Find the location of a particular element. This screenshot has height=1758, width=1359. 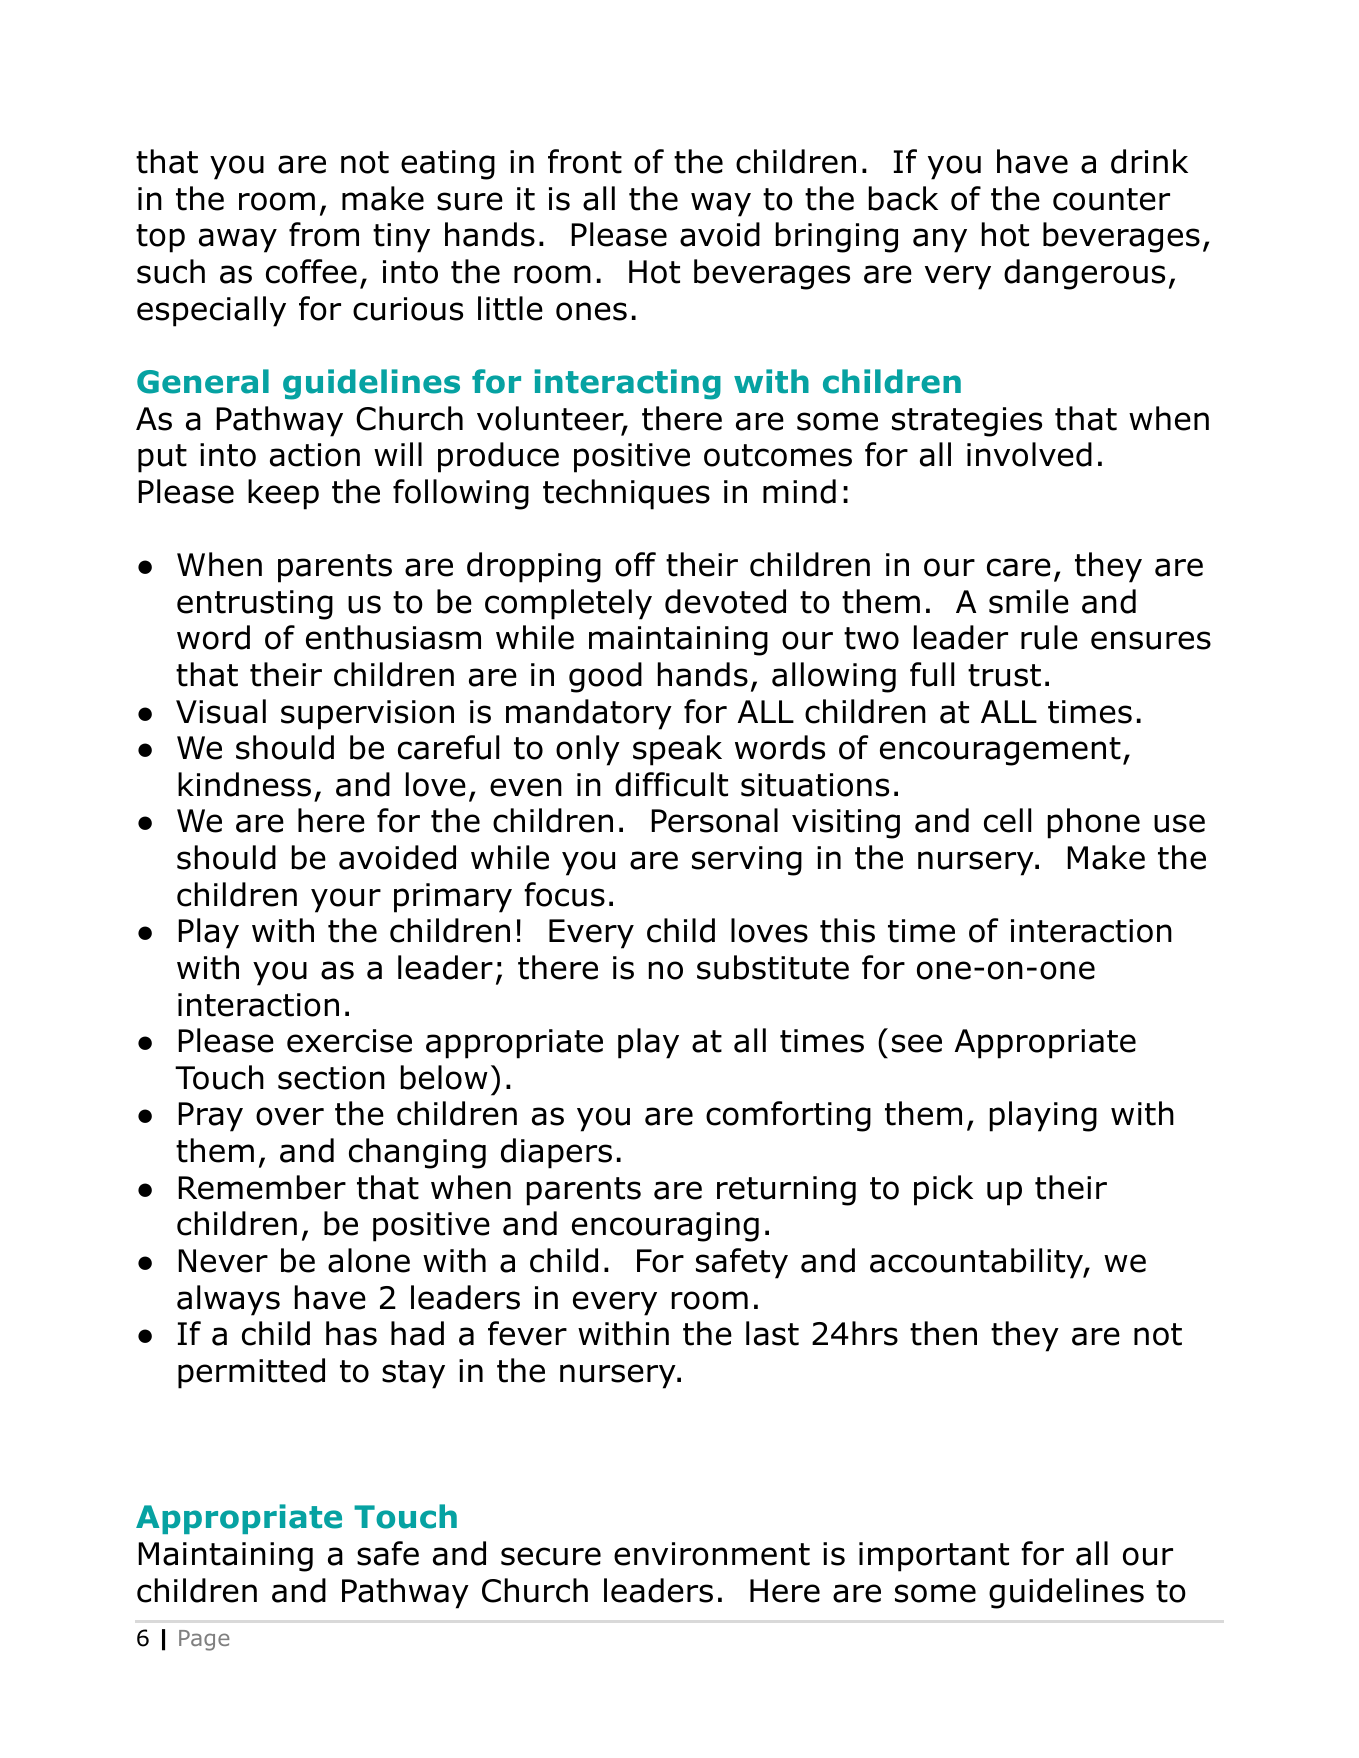

counter is located at coordinates (1111, 199).
